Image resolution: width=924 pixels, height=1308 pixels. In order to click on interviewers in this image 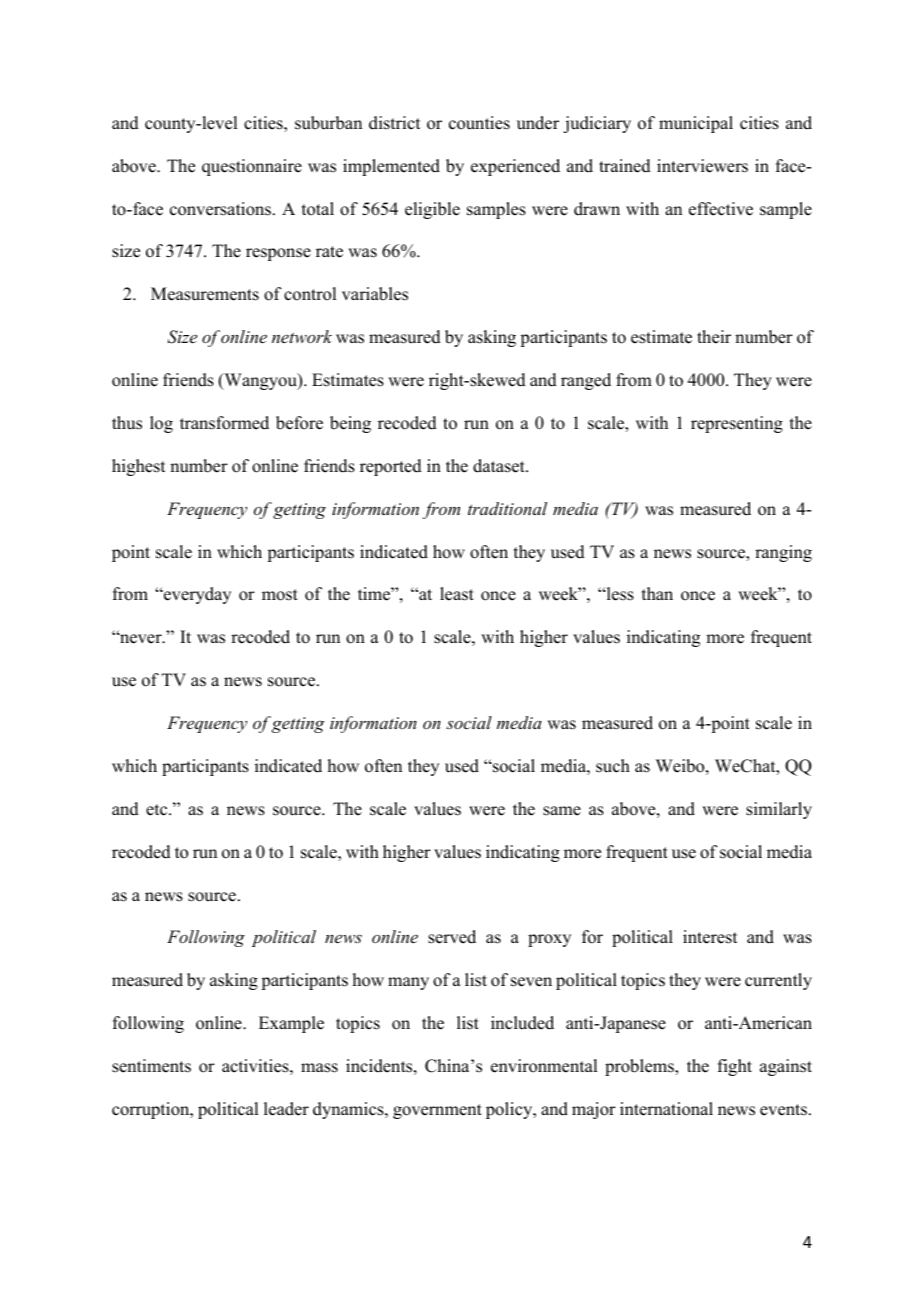, I will do `click(702, 166)`.
